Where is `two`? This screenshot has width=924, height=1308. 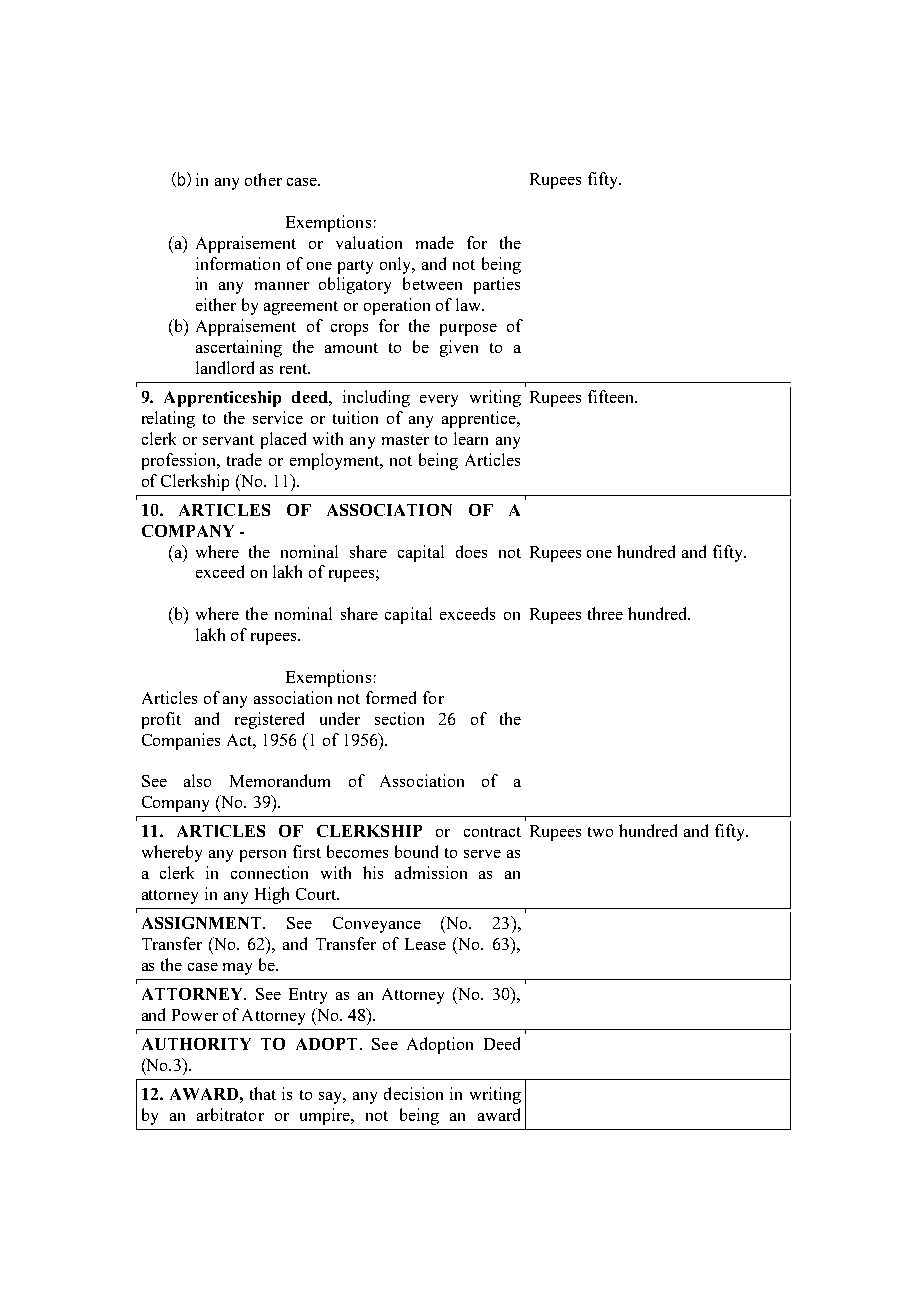
two is located at coordinates (600, 832).
